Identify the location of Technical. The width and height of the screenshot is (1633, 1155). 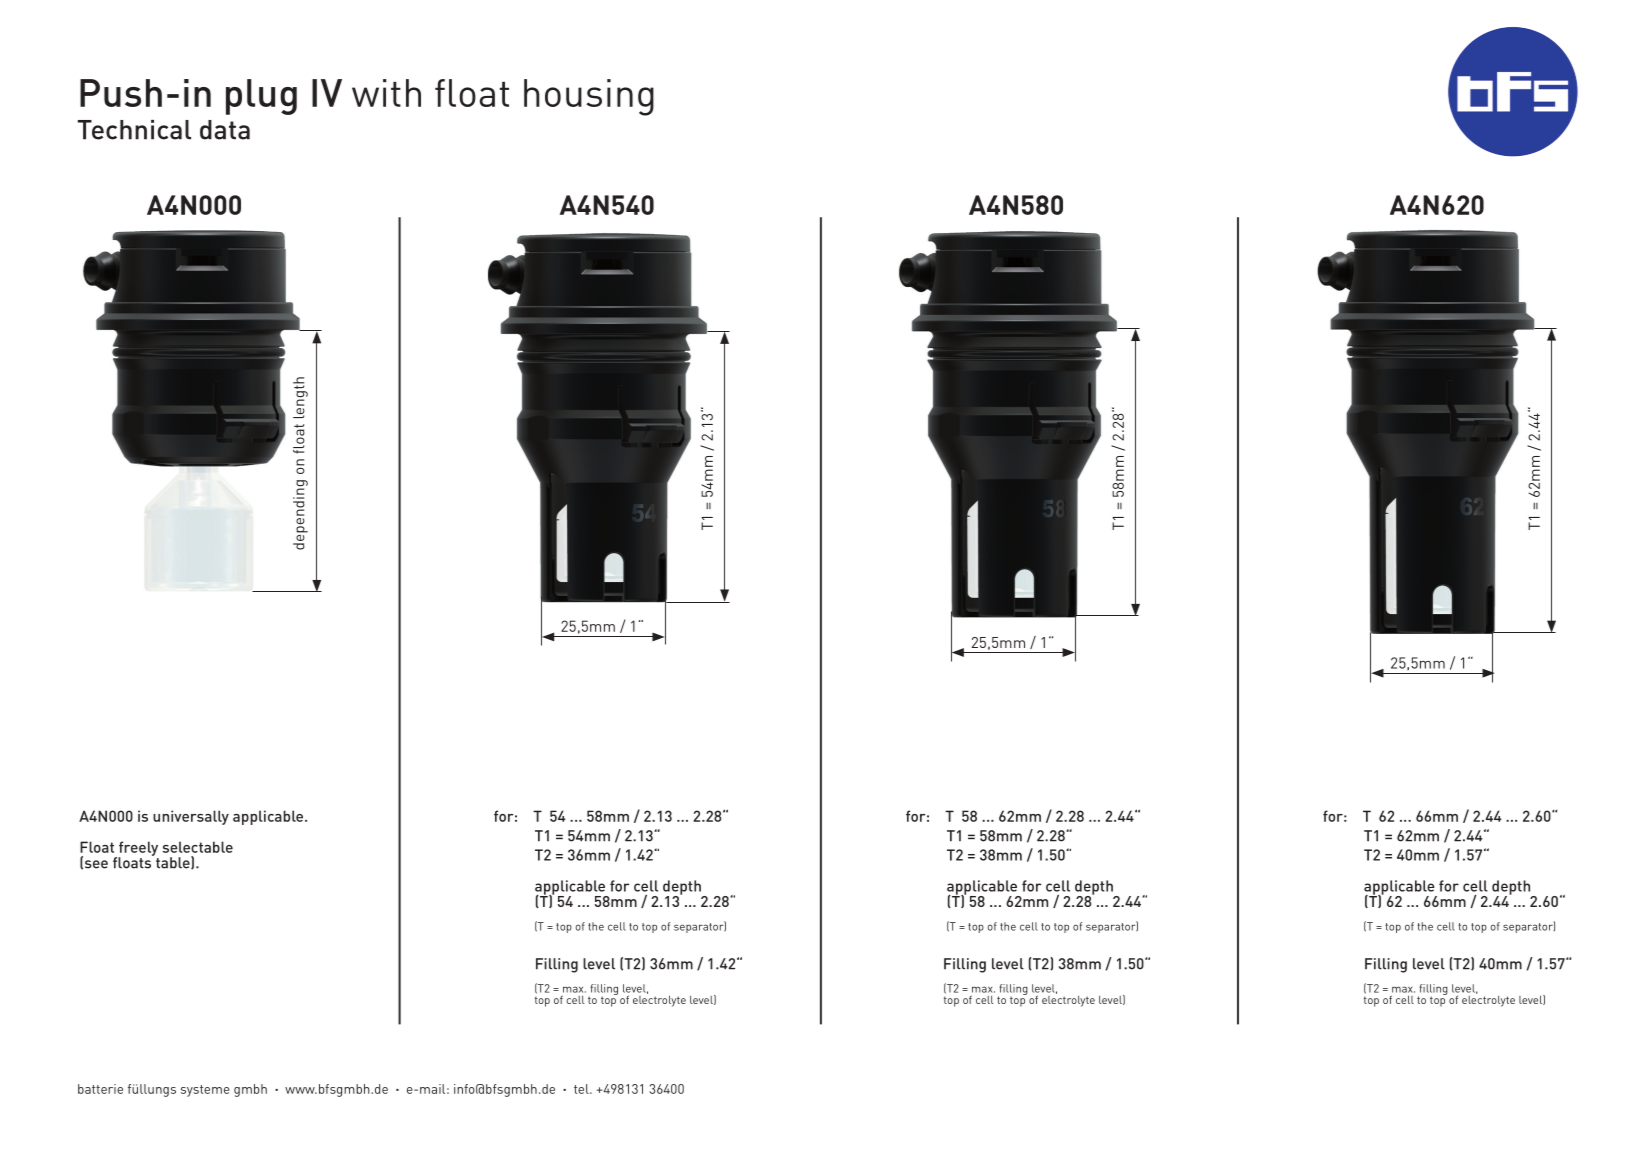
(134, 130).
